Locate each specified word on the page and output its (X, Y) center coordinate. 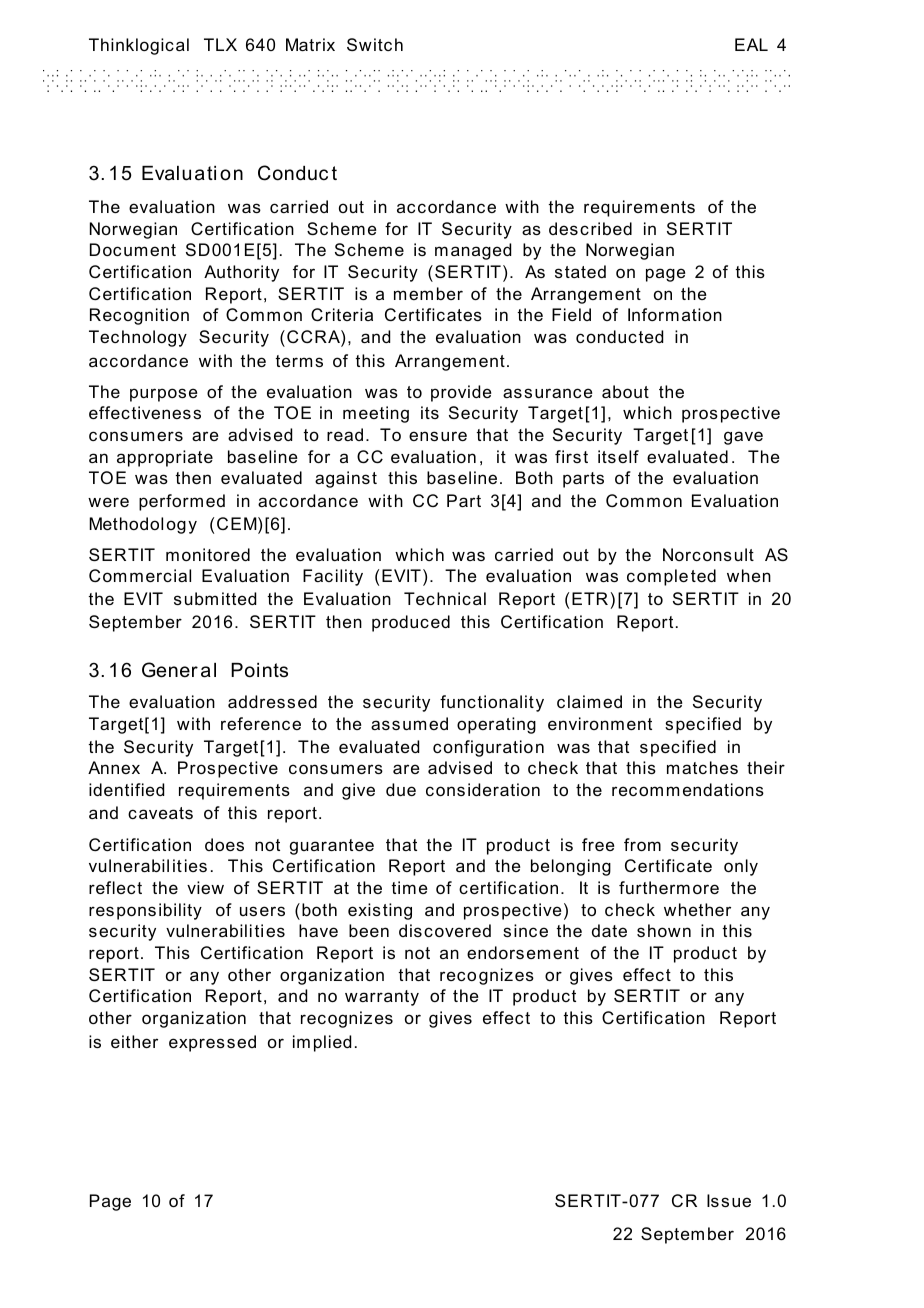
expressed (212, 1043)
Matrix (310, 44)
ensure (438, 436)
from (642, 844)
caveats (160, 813)
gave (743, 438)
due (401, 789)
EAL (751, 44)
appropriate (165, 458)
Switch (375, 44)
